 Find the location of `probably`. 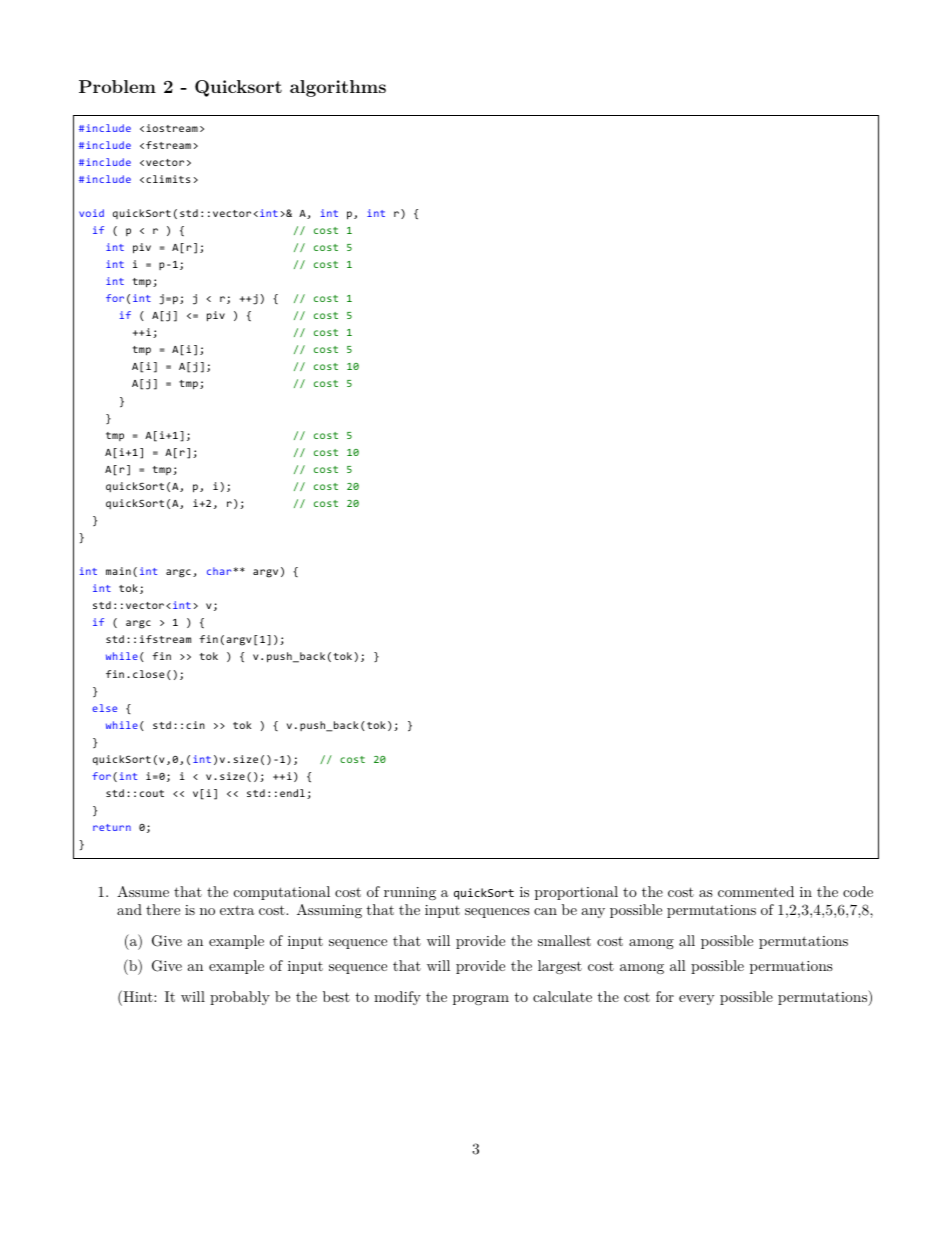

probably is located at coordinates (240, 998).
